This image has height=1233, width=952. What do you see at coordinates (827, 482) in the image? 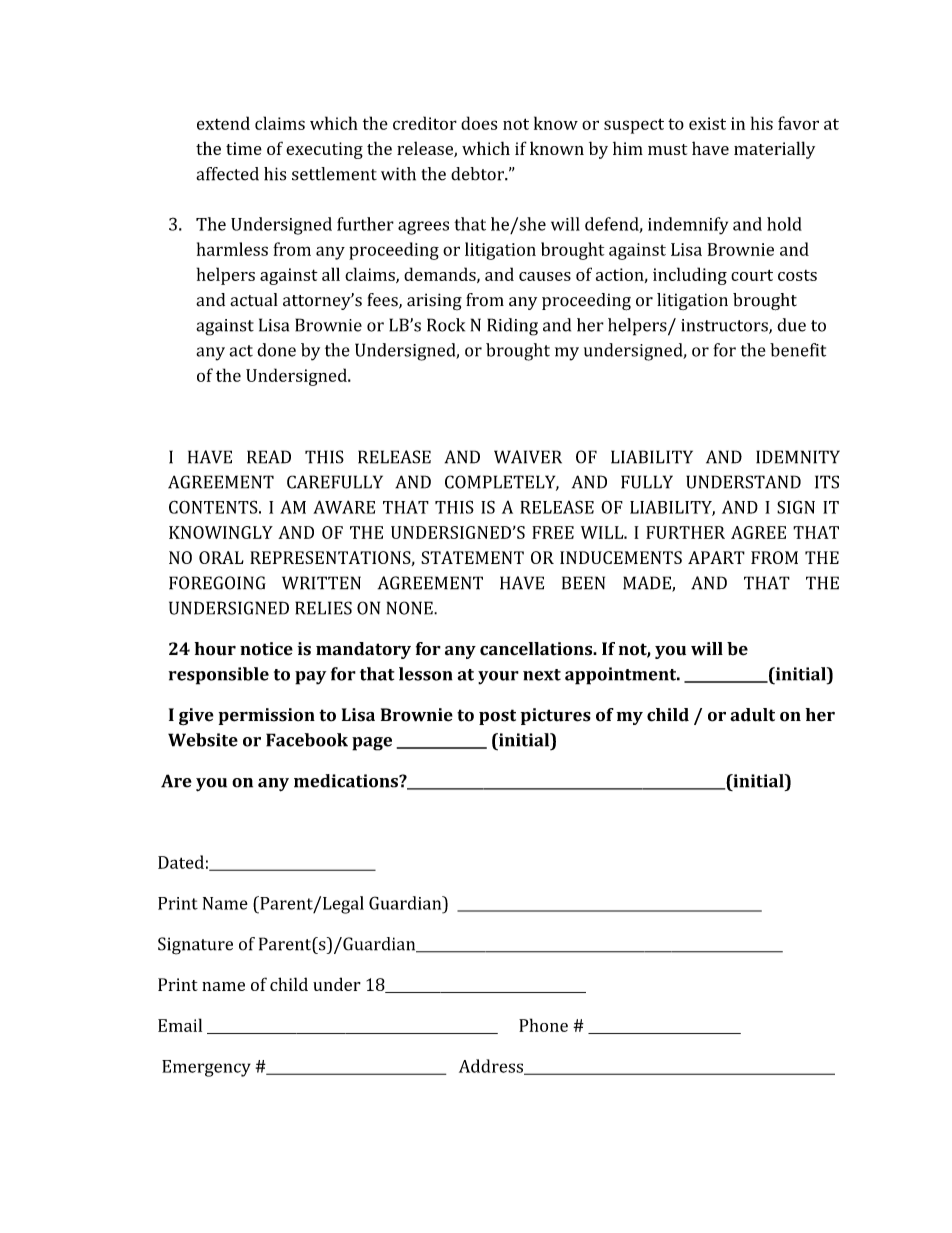
I see `ITS` at bounding box center [827, 482].
